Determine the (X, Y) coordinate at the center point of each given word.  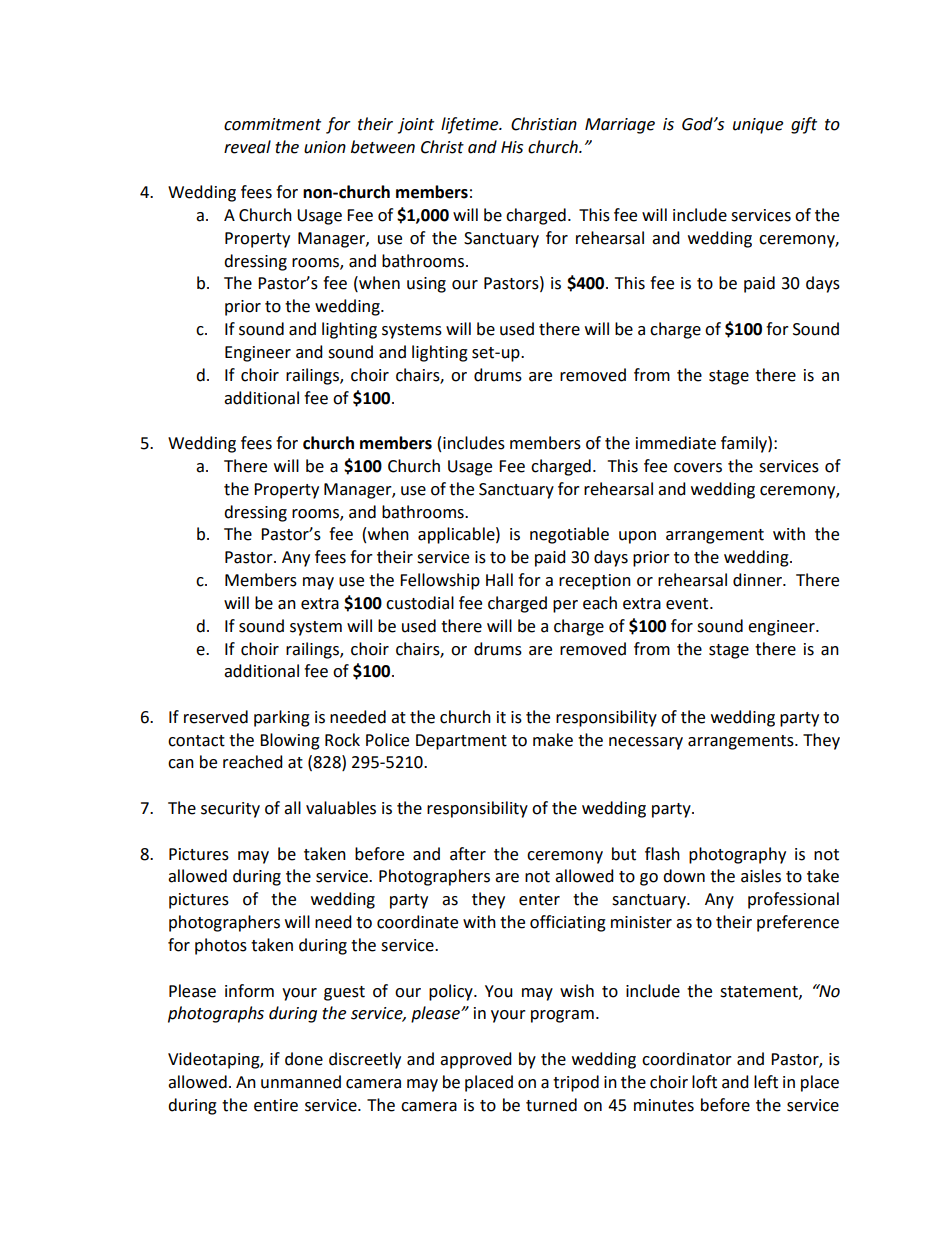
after (468, 854)
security (230, 810)
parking (282, 718)
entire (276, 1105)
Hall (499, 580)
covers (698, 468)
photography (737, 855)
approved (476, 1060)
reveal (247, 147)
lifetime (471, 125)
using (426, 285)
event (688, 604)
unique (758, 126)
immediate (676, 443)
